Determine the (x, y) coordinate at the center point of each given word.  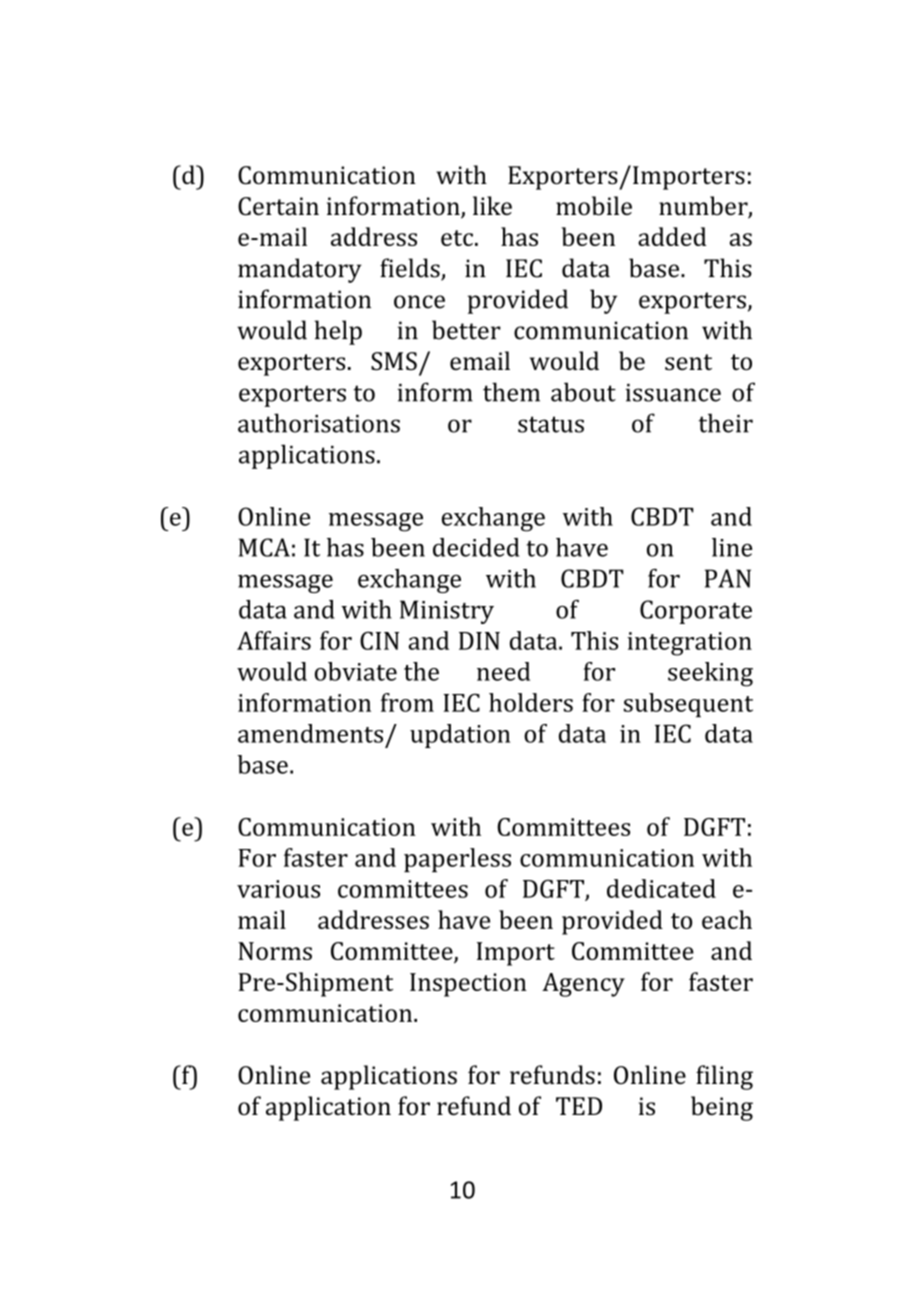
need (503, 671)
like (492, 205)
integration (689, 644)
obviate (356, 671)
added (672, 236)
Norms (275, 951)
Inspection (468, 985)
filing (724, 1077)
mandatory (300, 270)
